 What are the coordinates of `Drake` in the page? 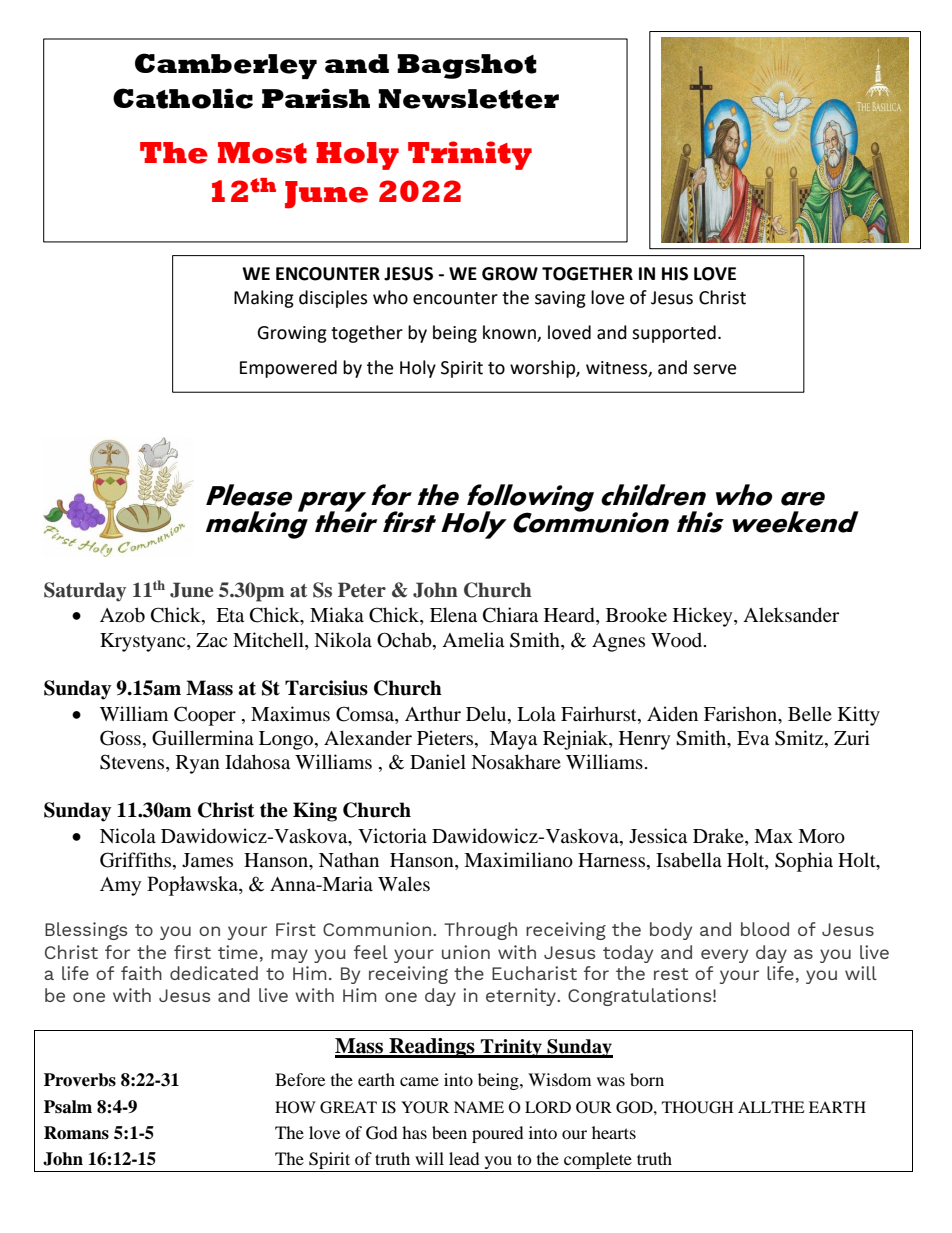 It's located at (719, 837).
